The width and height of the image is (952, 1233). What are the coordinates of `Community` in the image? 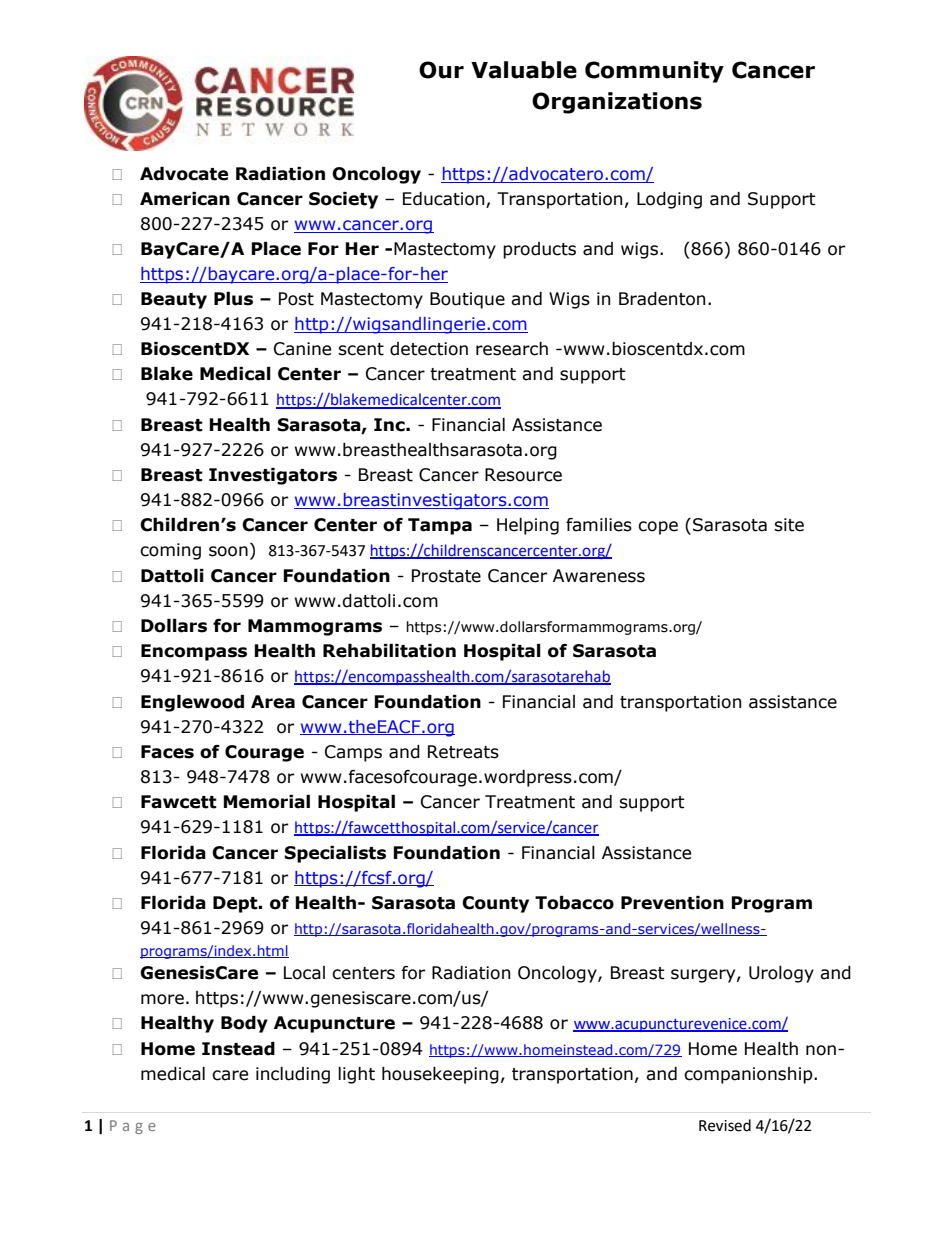 It's located at (654, 72).
